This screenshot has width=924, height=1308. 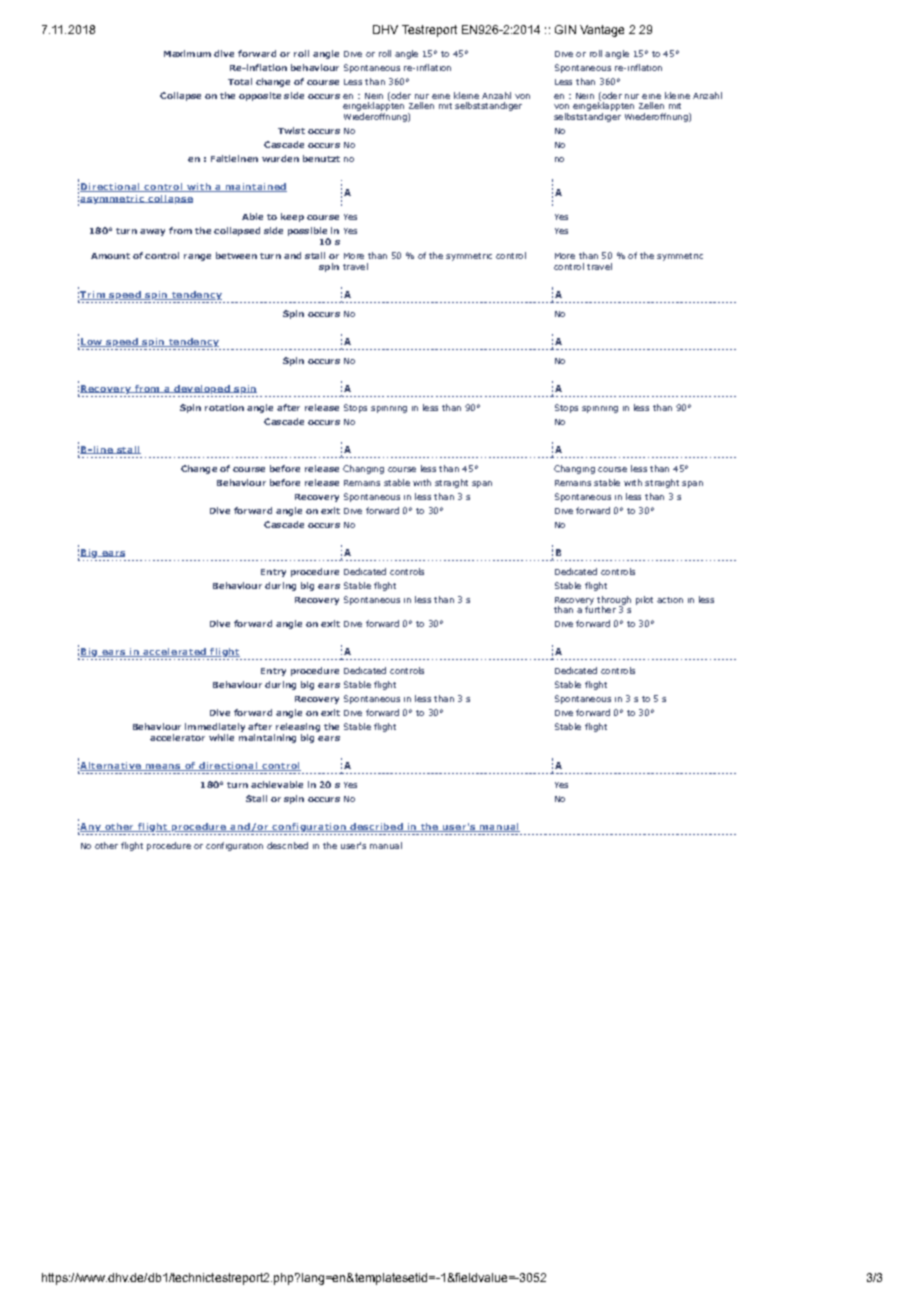 What do you see at coordinates (600, 608) in the screenshot?
I see `further` at bounding box center [600, 608].
